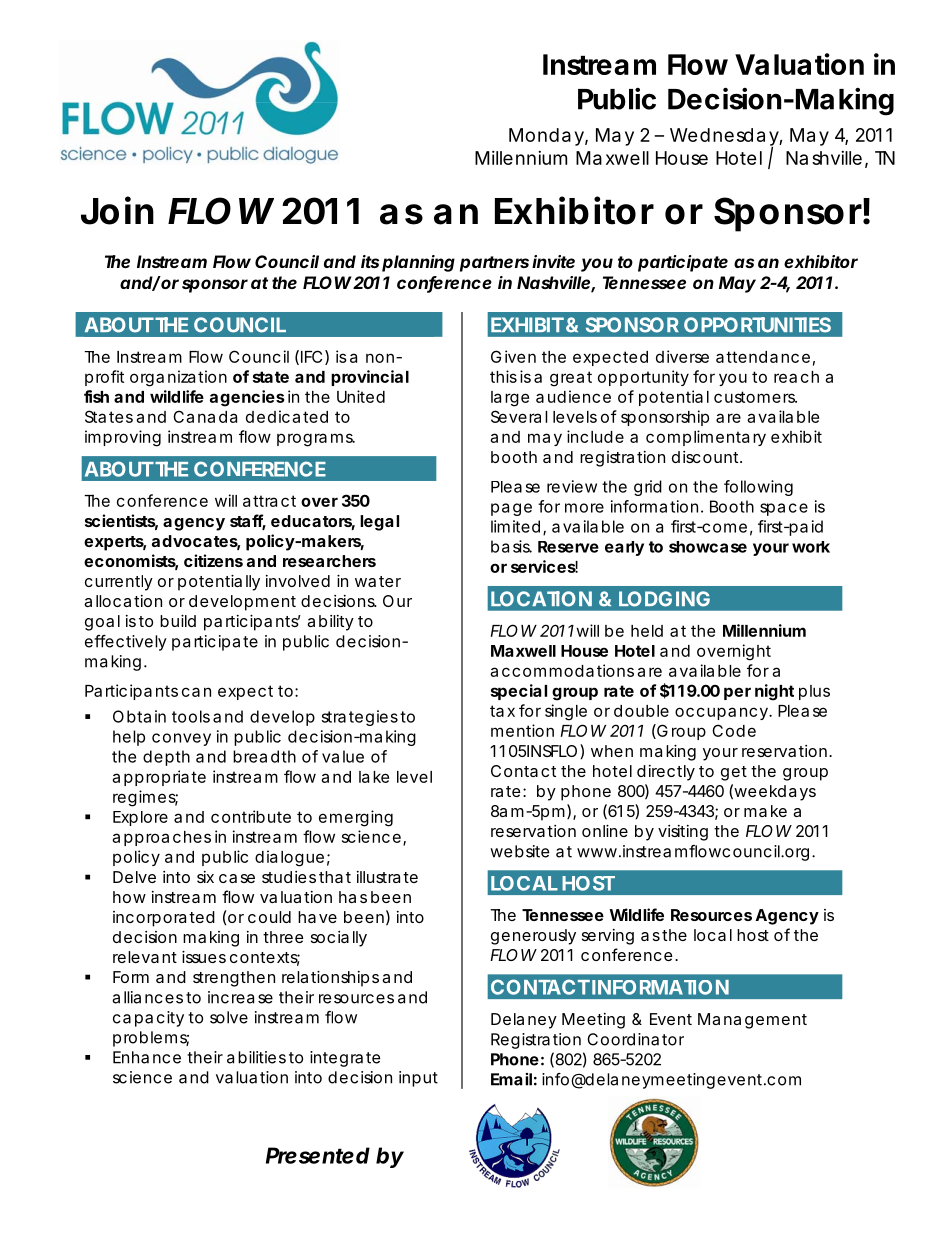 This page has height=1233, width=952. Describe the element at coordinates (796, 377) in the page. I see `reach` at that location.
